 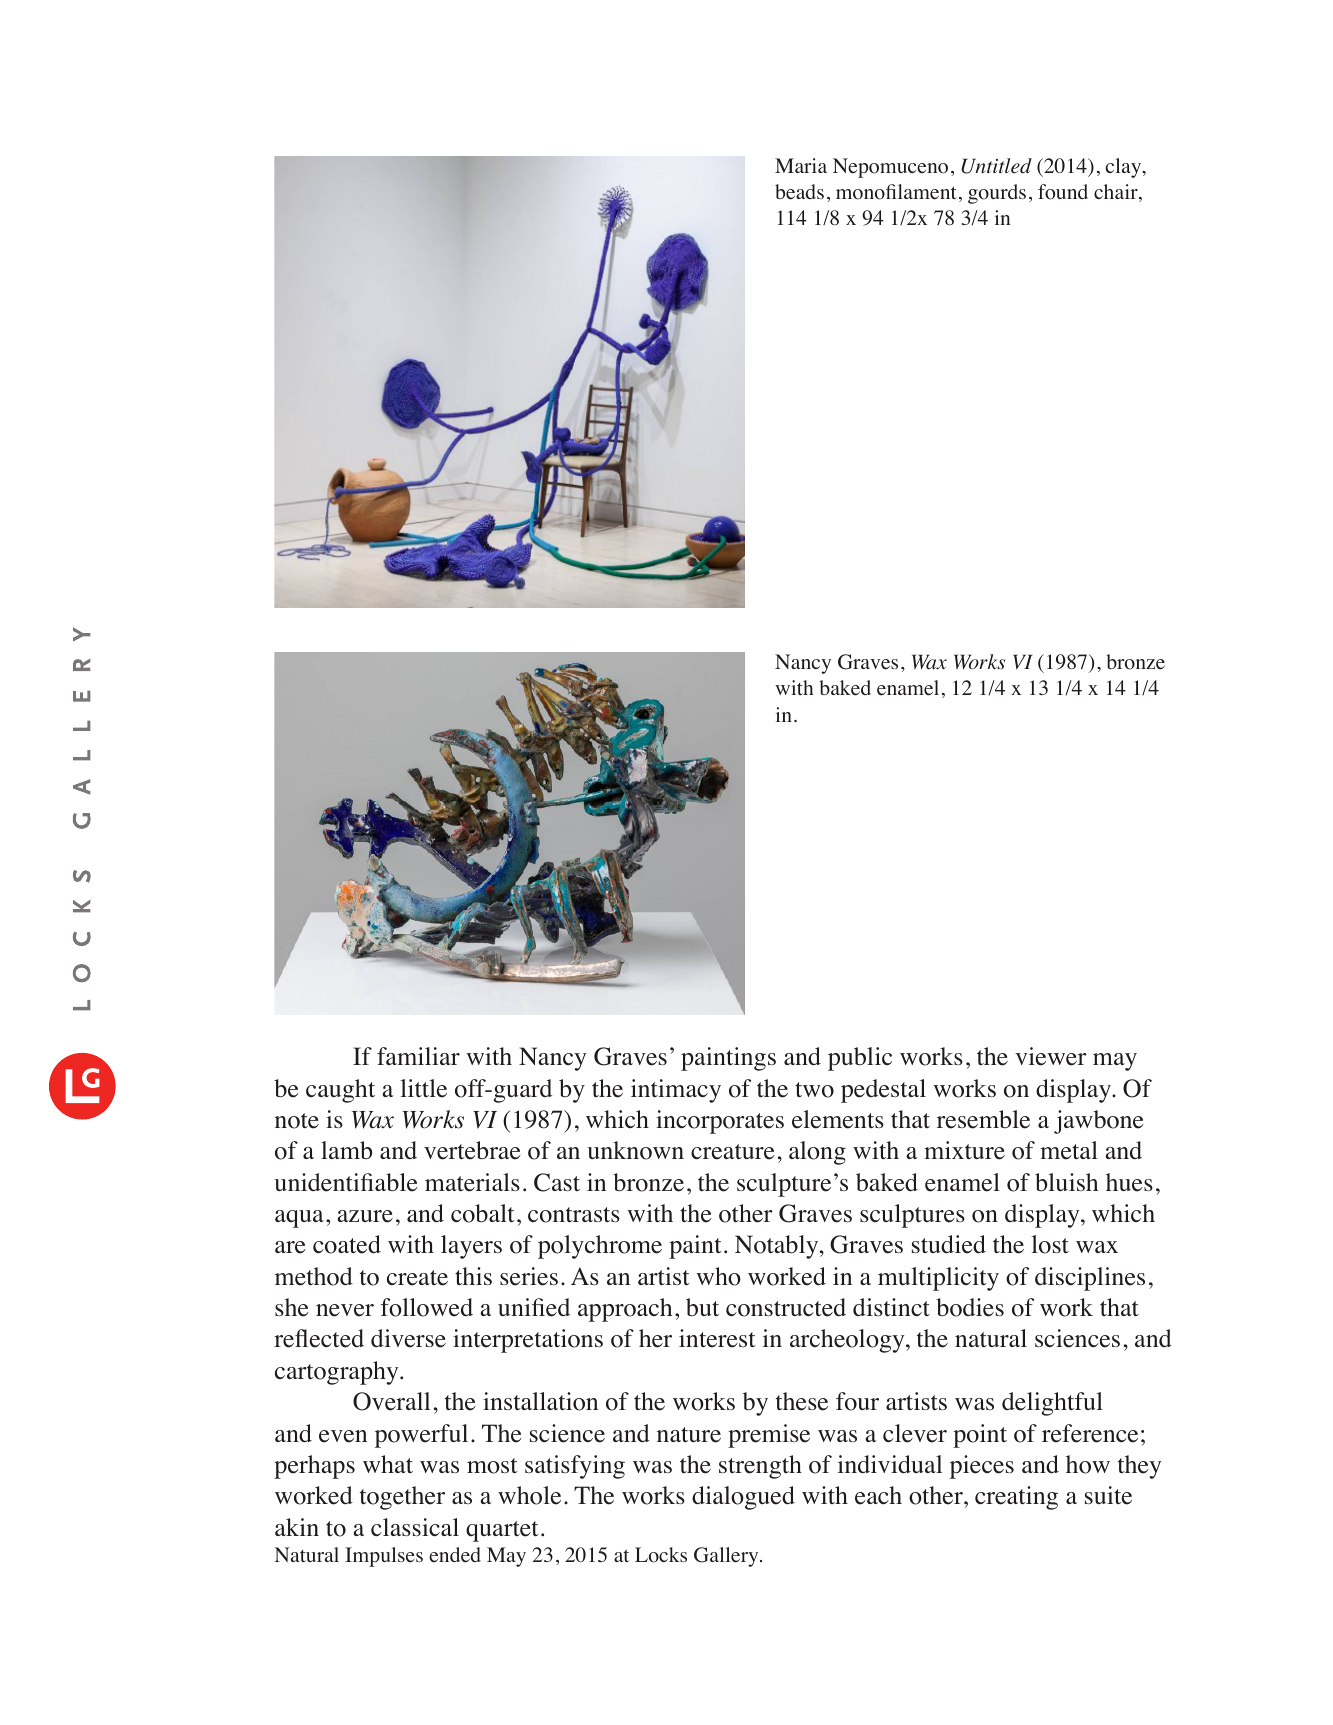 What do you see at coordinates (1063, 192) in the screenshot?
I see `found` at bounding box center [1063, 192].
